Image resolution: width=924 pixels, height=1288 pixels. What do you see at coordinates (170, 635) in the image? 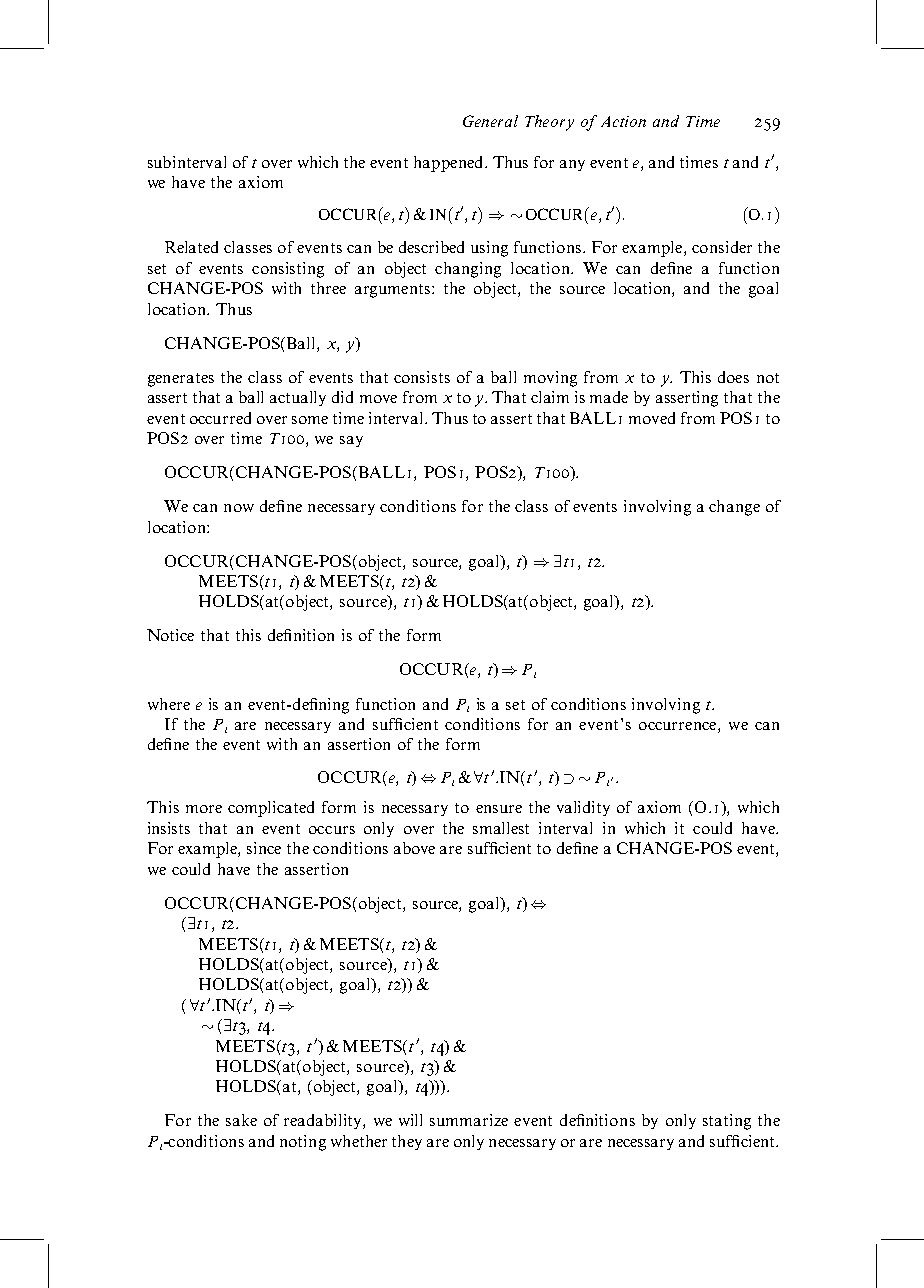
I see `Notice` at bounding box center [170, 635].
